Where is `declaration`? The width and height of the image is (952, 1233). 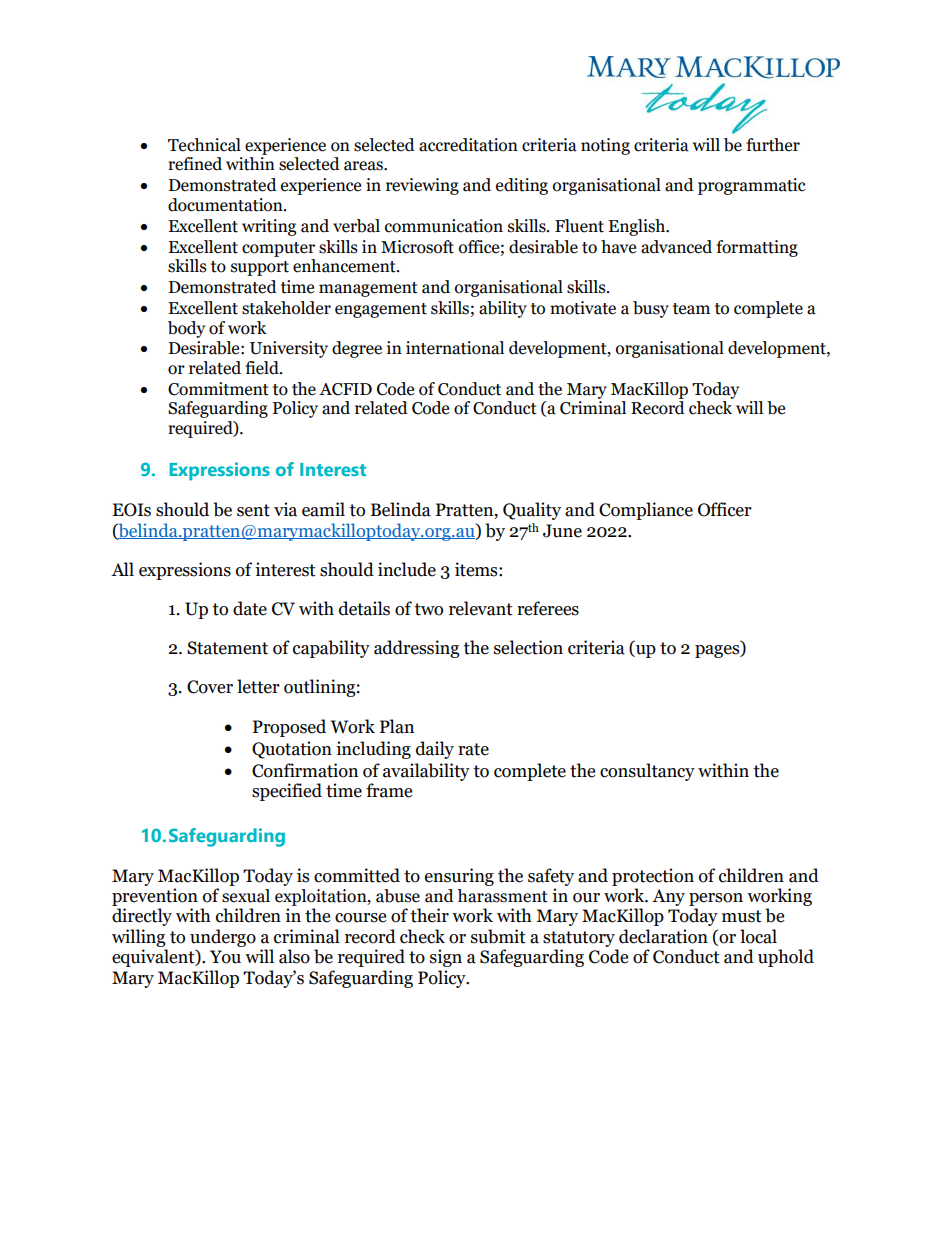
declaration is located at coordinates (663, 936).
